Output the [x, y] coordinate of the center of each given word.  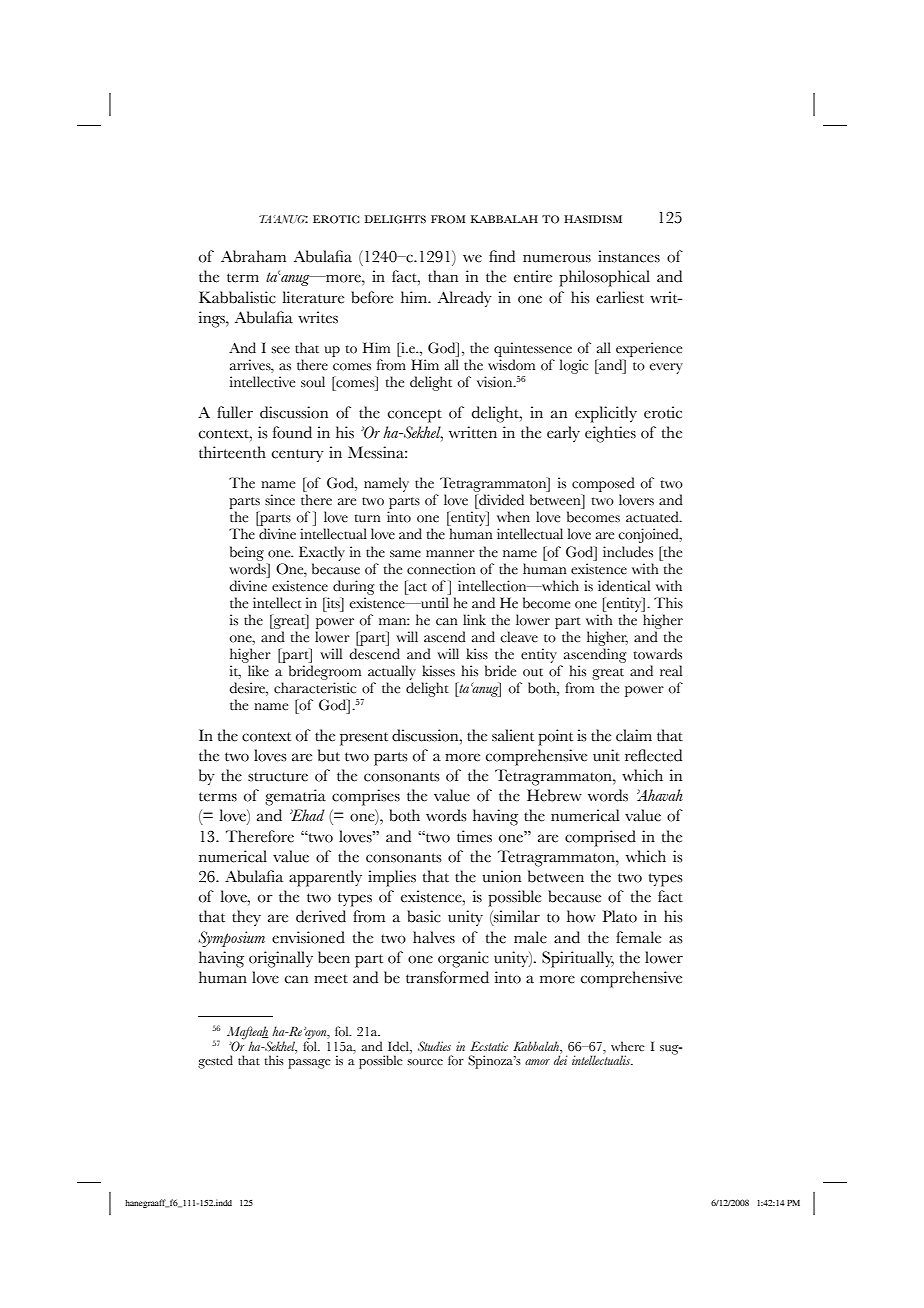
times [474, 836]
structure [278, 777]
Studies [434, 1046]
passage [309, 1064]
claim [634, 735]
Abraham [253, 256]
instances [629, 256]
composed [603, 484]
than [443, 276]
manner [450, 554]
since [280, 500]
